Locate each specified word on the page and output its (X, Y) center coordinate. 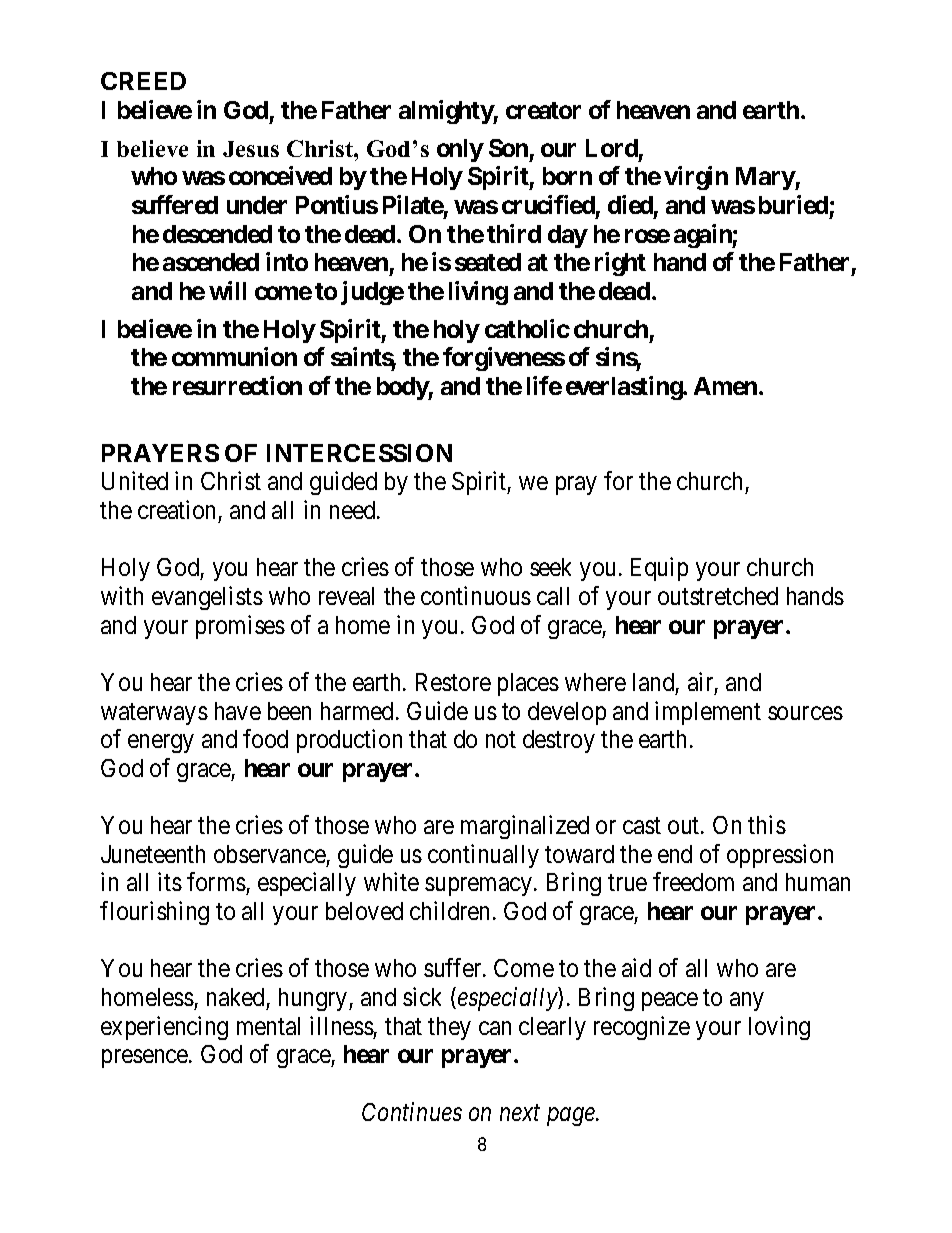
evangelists (207, 598)
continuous (476, 595)
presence (146, 1059)
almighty (446, 112)
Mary (766, 178)
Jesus (251, 149)
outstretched (718, 596)
